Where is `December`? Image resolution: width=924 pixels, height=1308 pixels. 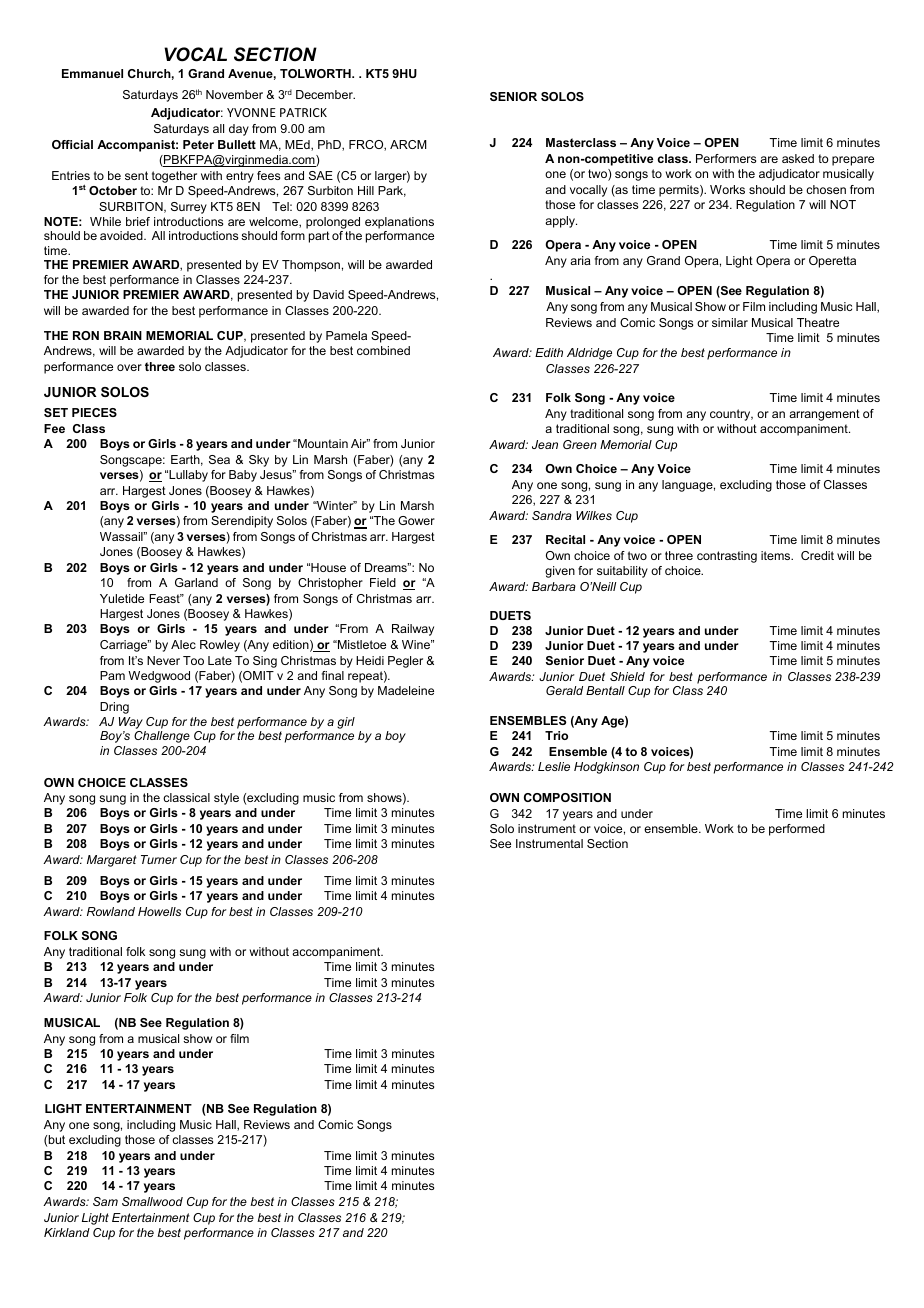
December is located at coordinates (325, 94).
